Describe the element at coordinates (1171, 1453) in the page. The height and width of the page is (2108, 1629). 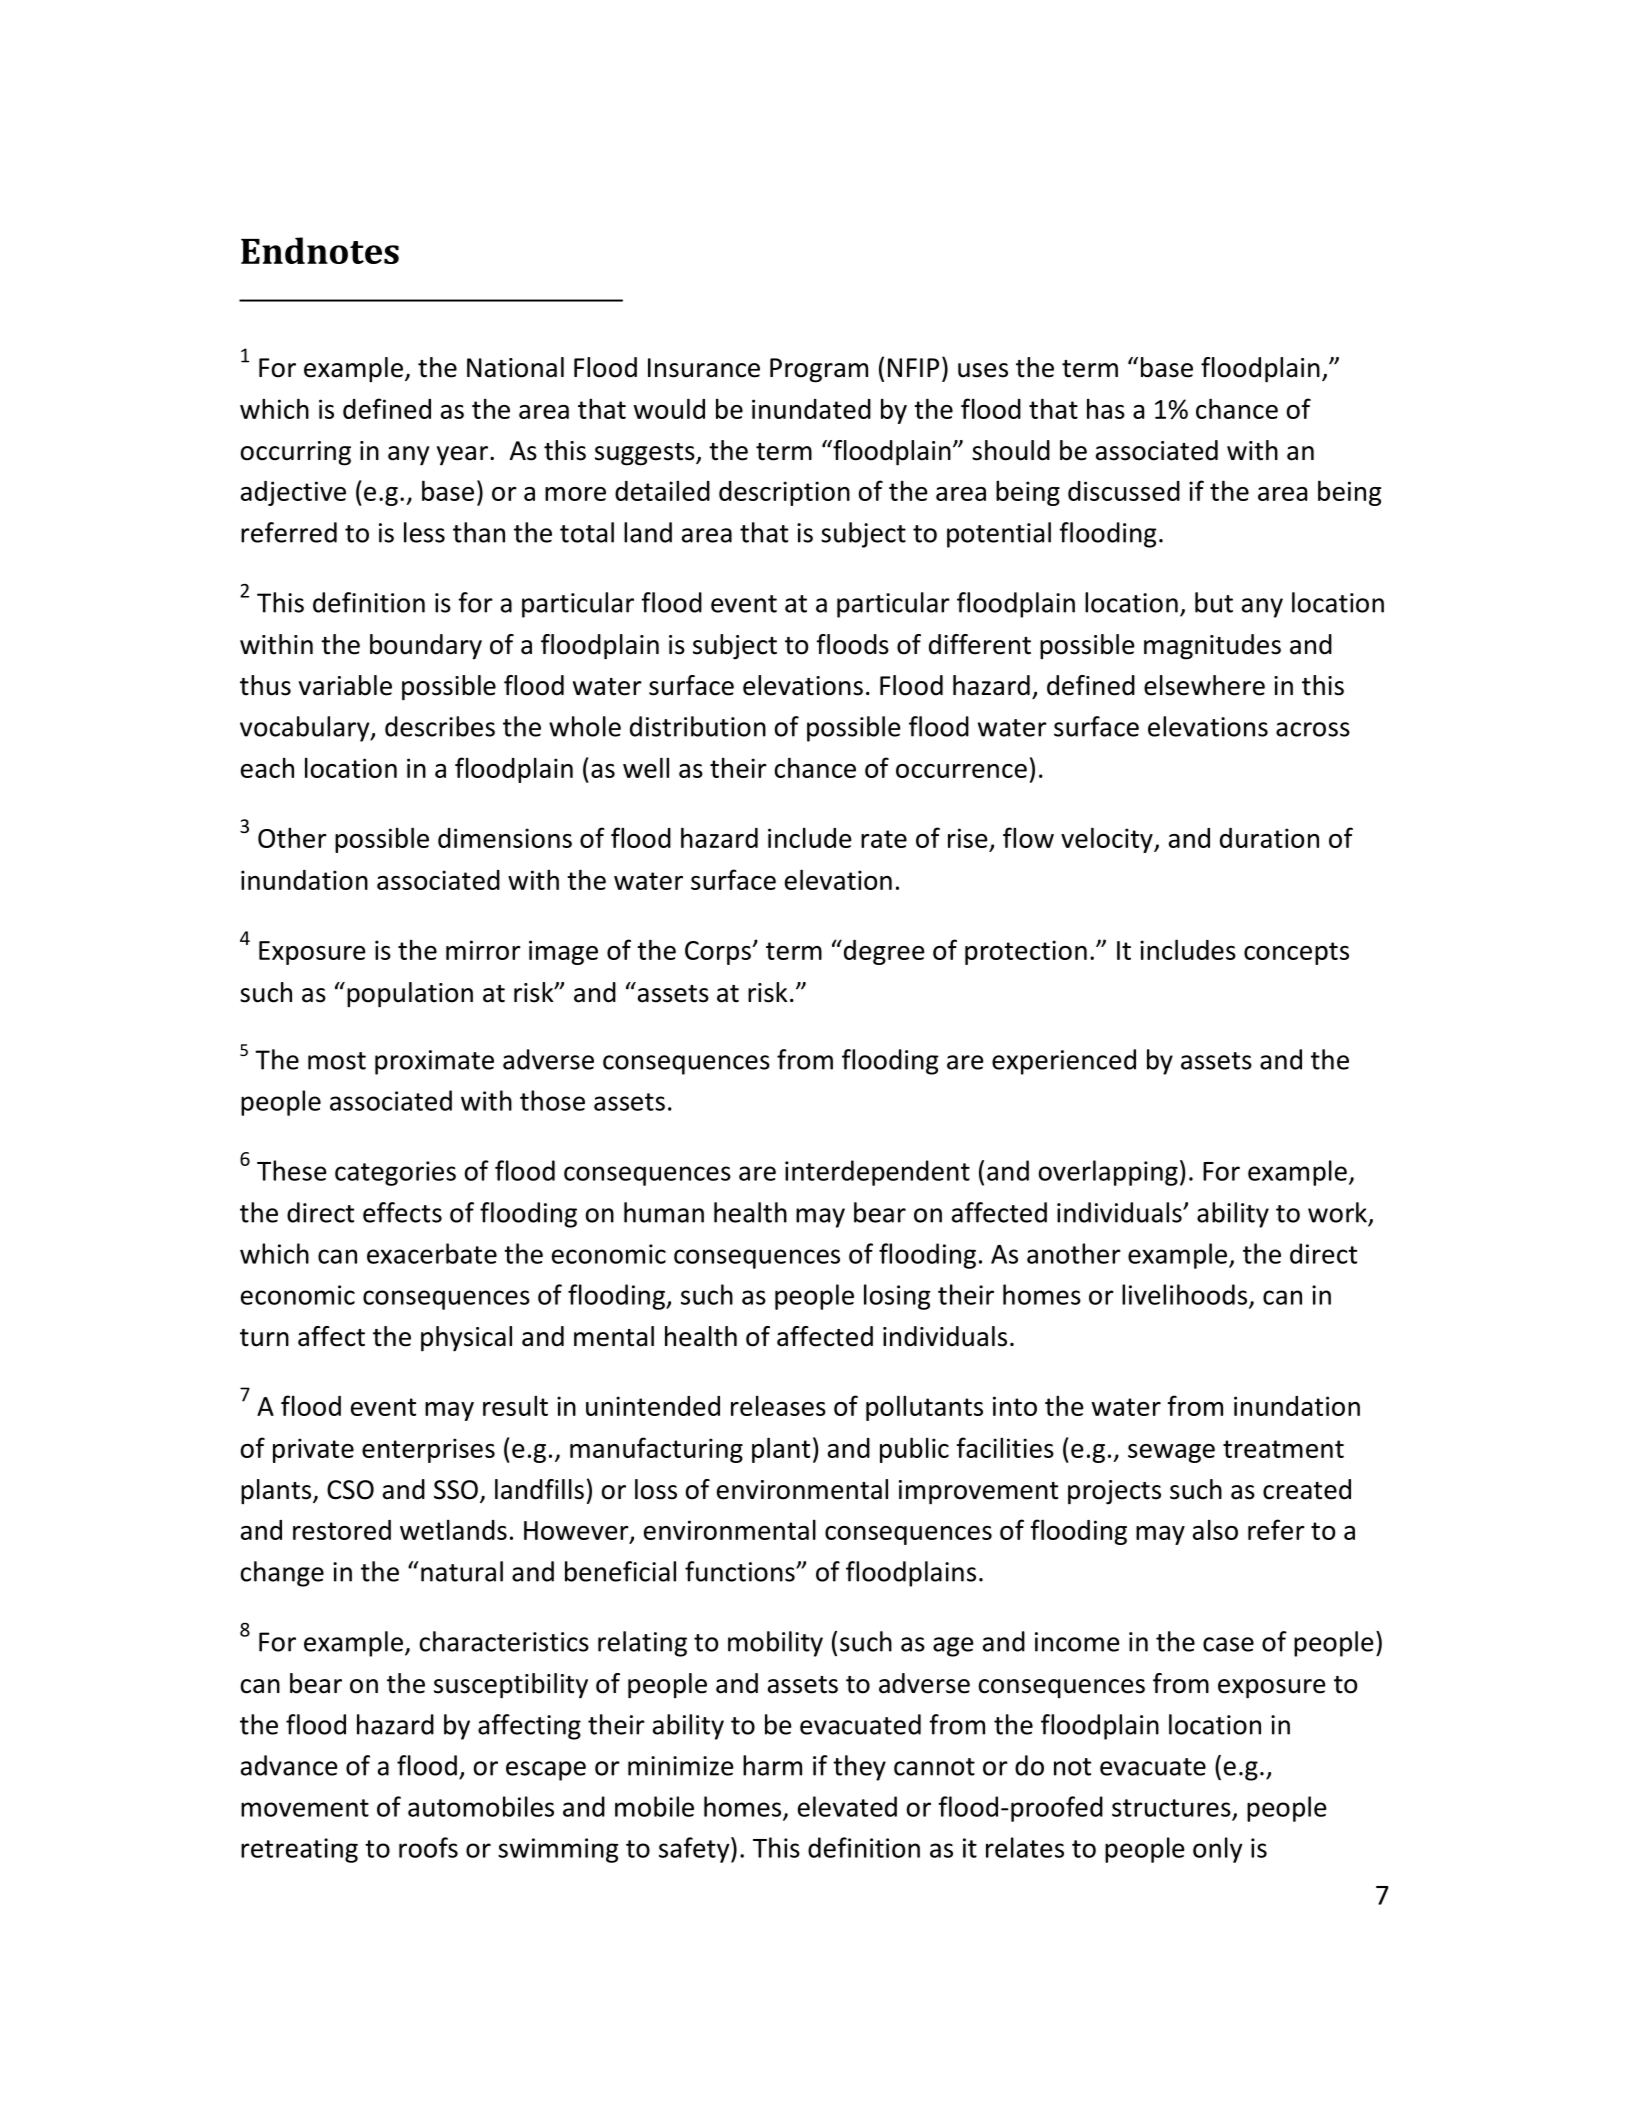
I see `sewage` at that location.
